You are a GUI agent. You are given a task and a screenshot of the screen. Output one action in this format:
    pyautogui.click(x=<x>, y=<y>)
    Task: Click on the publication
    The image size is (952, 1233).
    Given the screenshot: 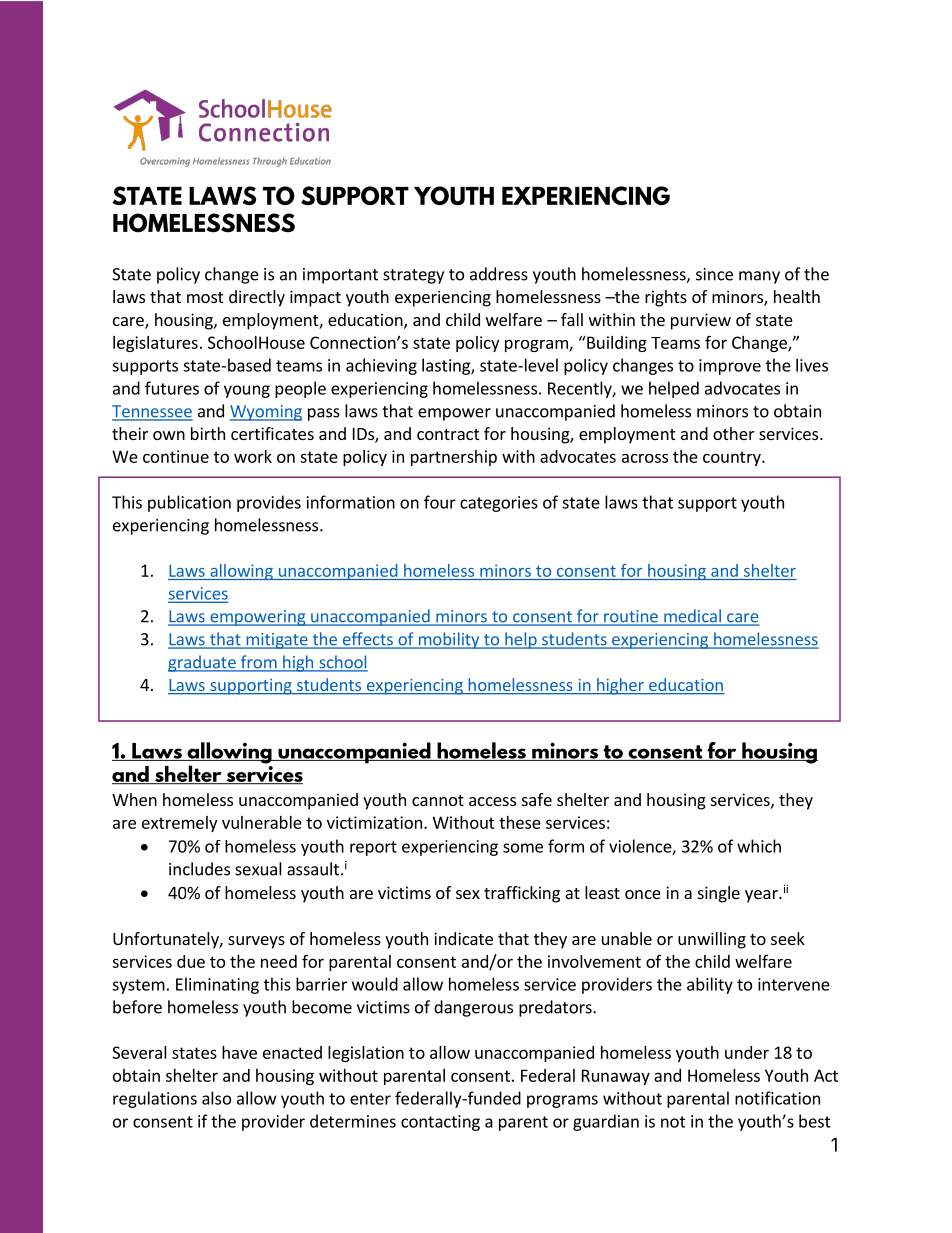 What is the action you would take?
    pyautogui.click(x=189, y=503)
